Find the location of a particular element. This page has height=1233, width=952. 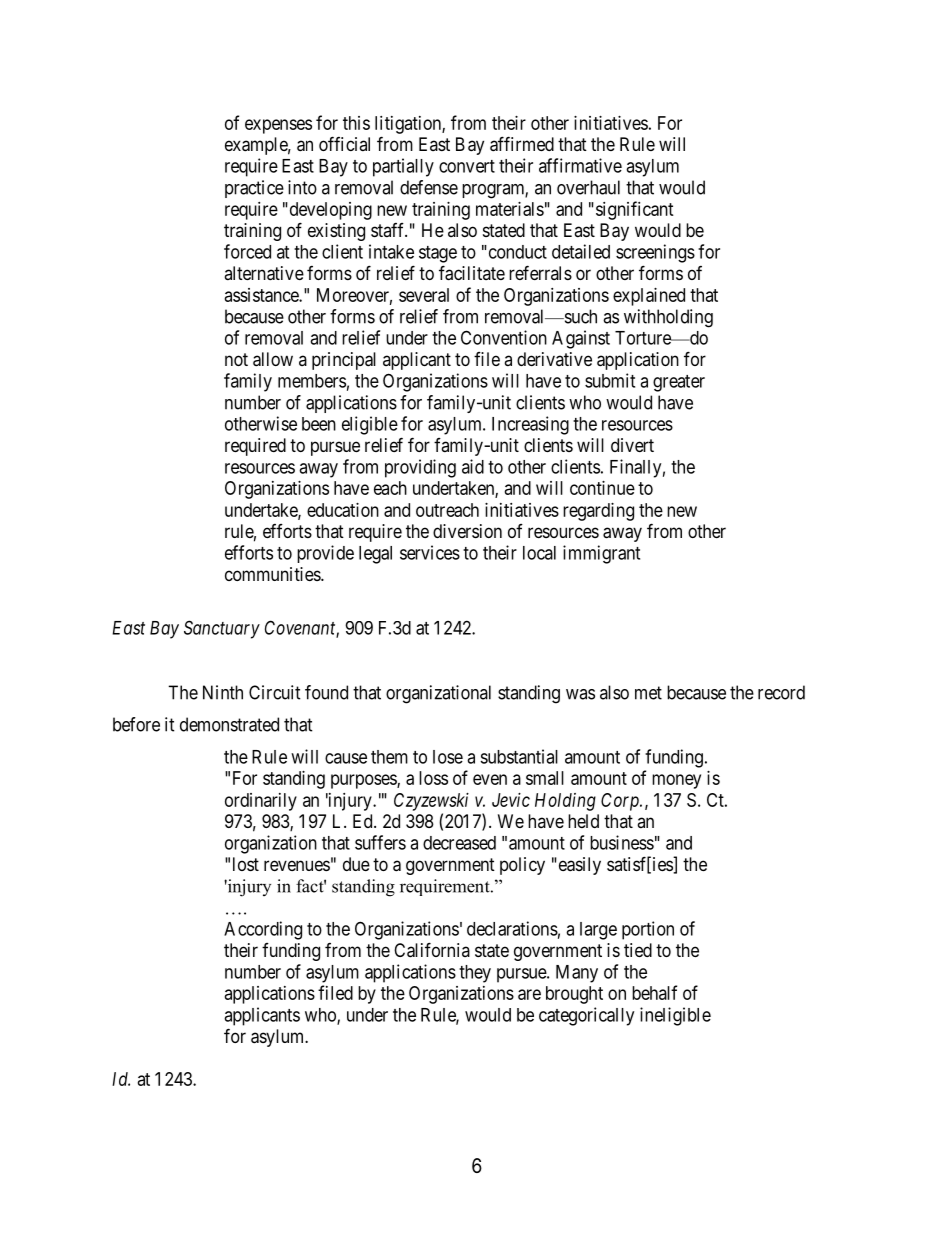

lose is located at coordinates (448, 757).
